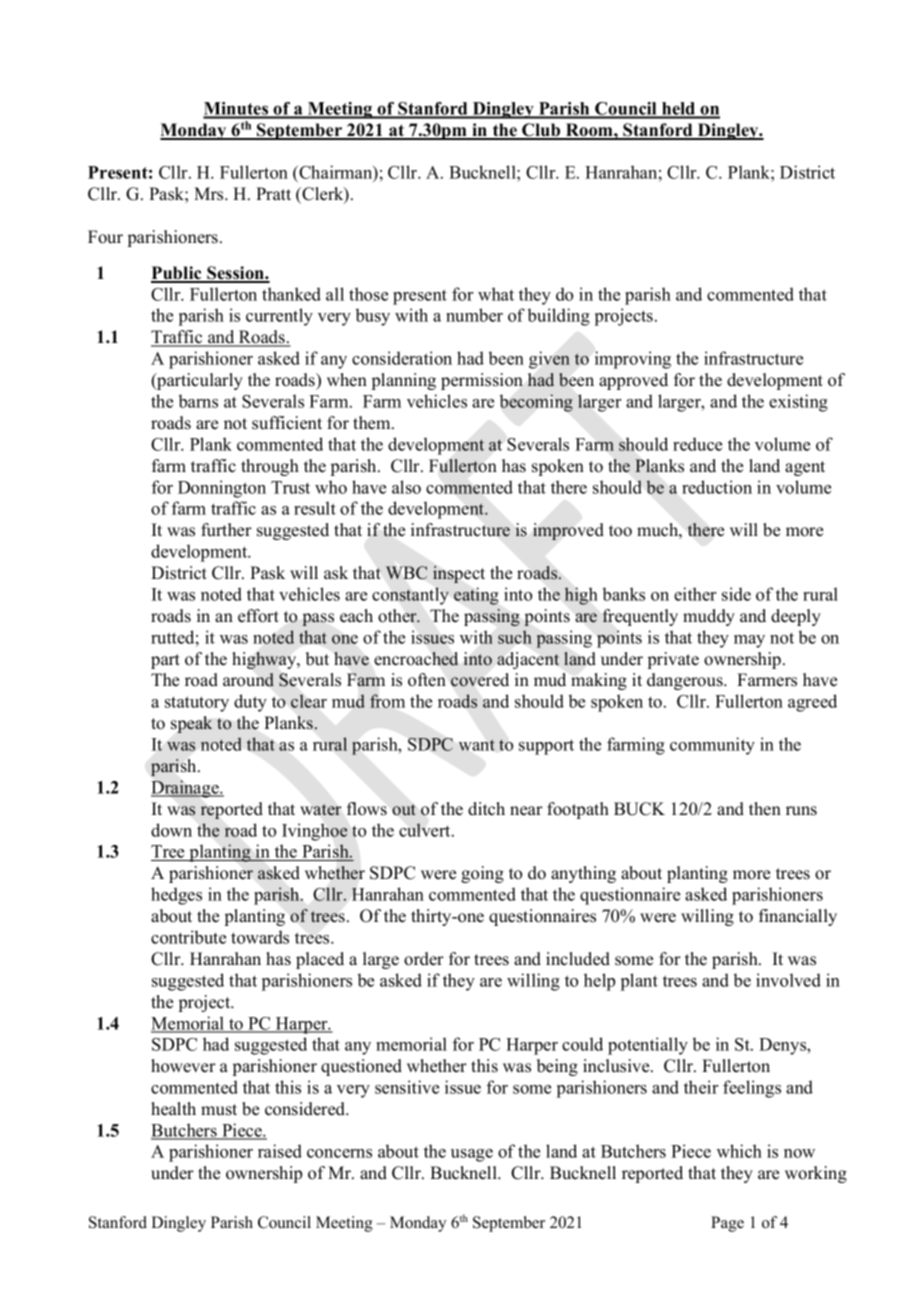 This screenshot has width=924, height=1308. What do you see at coordinates (171, 830) in the screenshot?
I see `down` at bounding box center [171, 830].
